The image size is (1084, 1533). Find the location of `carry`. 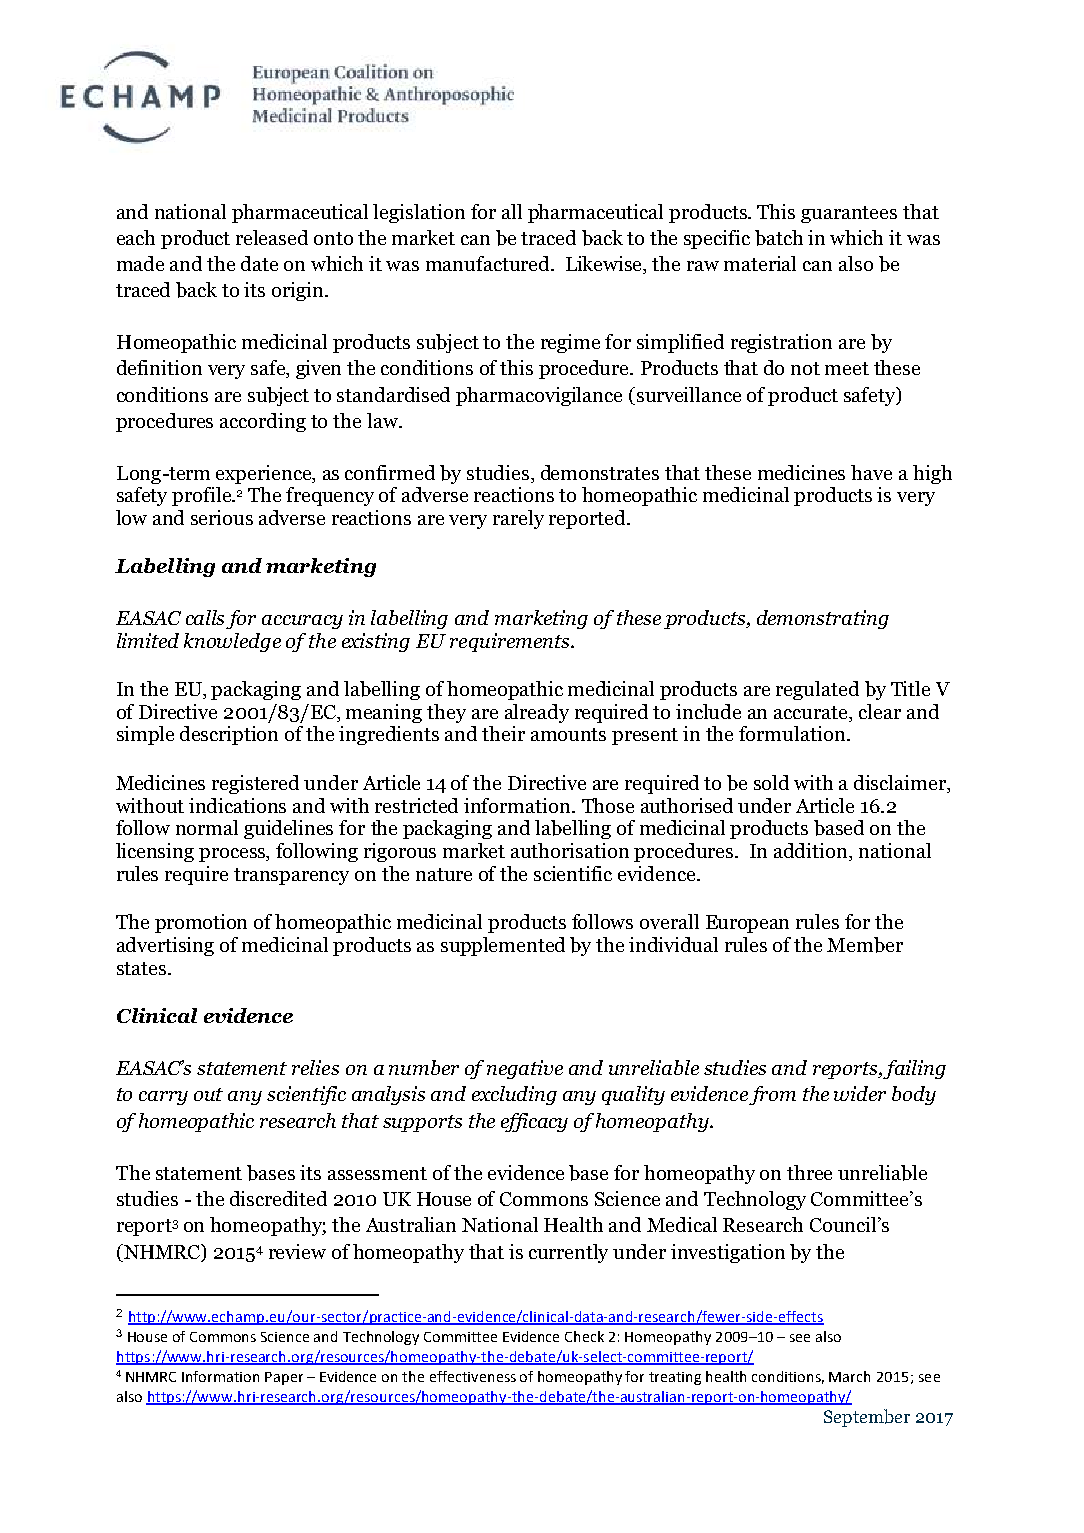

carry is located at coordinates (163, 1098).
